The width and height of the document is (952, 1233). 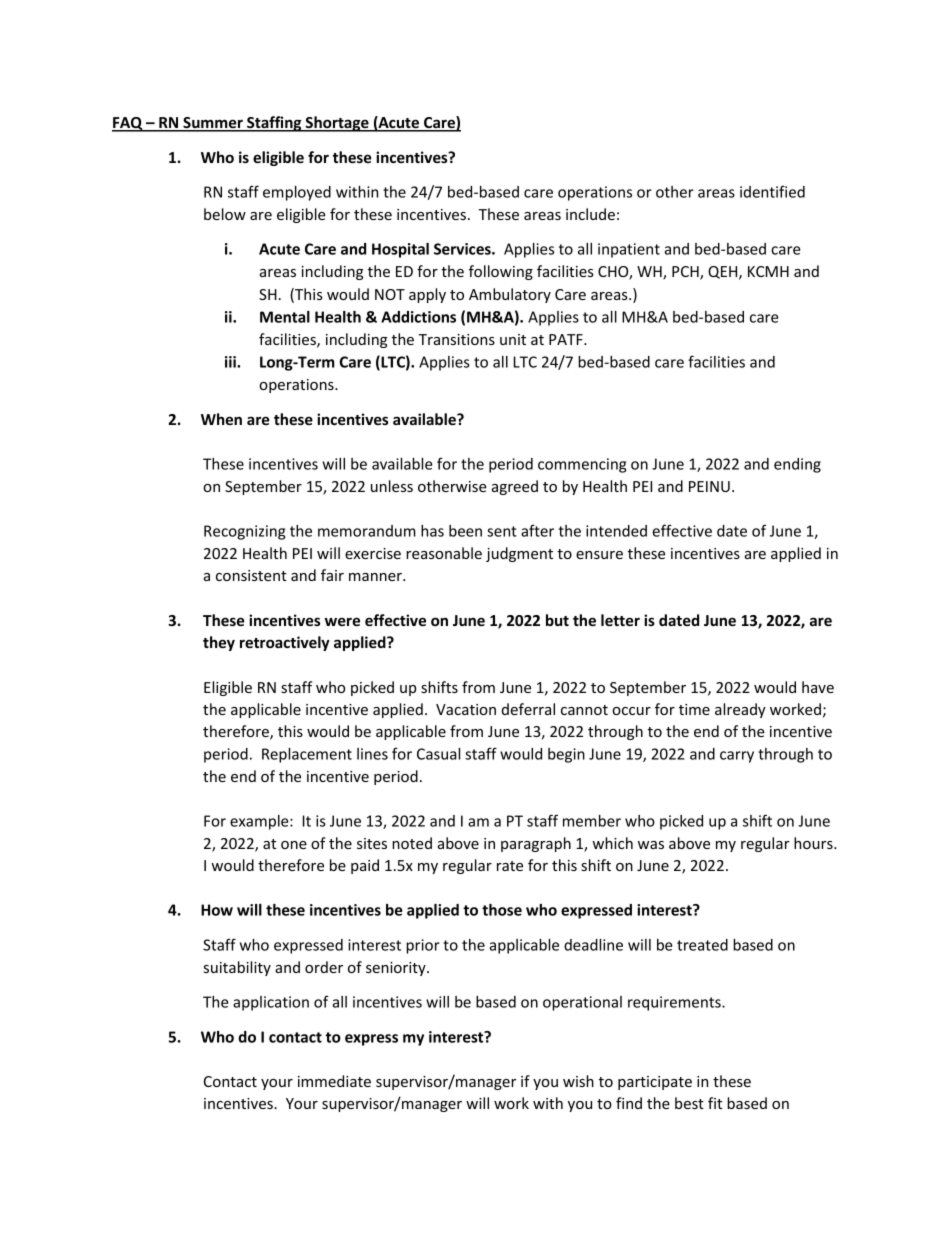 What do you see at coordinates (337, 124) in the document?
I see `Shortage` at bounding box center [337, 124].
